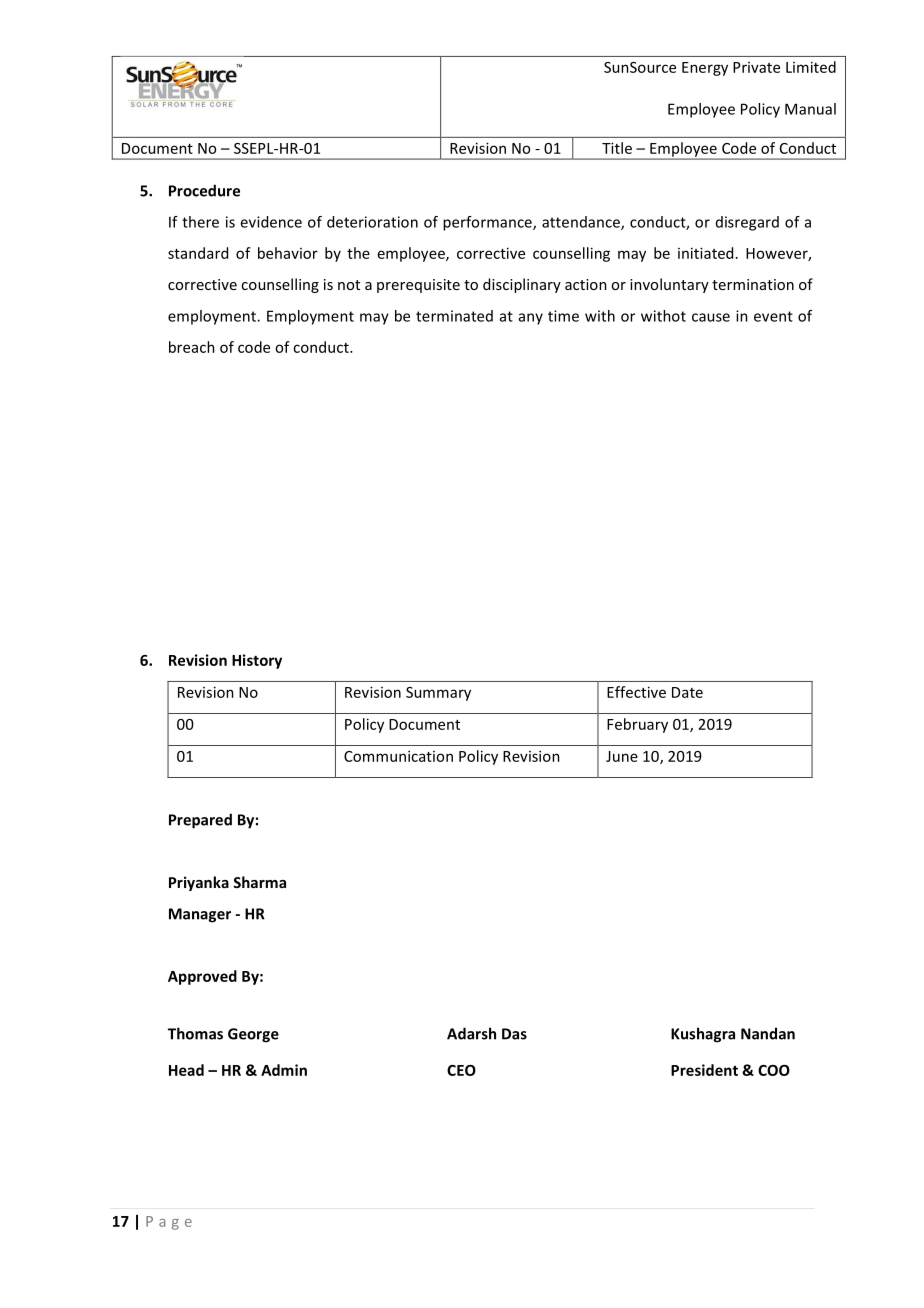 The width and height of the screenshot is (924, 1308). I want to click on Private, so click(756, 67).
